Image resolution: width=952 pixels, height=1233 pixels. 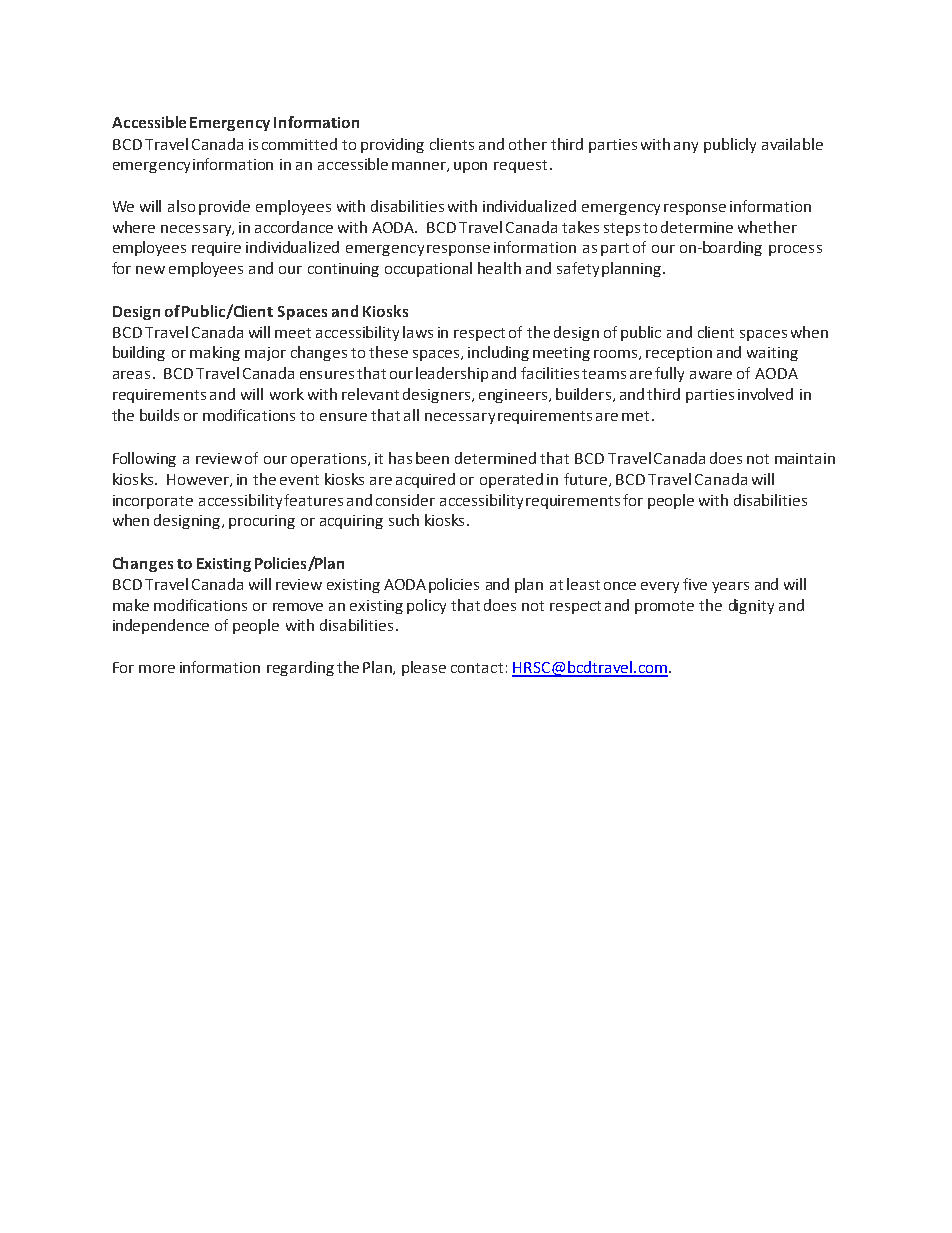 What do you see at coordinates (425, 480) in the page?
I see `acquired` at bounding box center [425, 480].
